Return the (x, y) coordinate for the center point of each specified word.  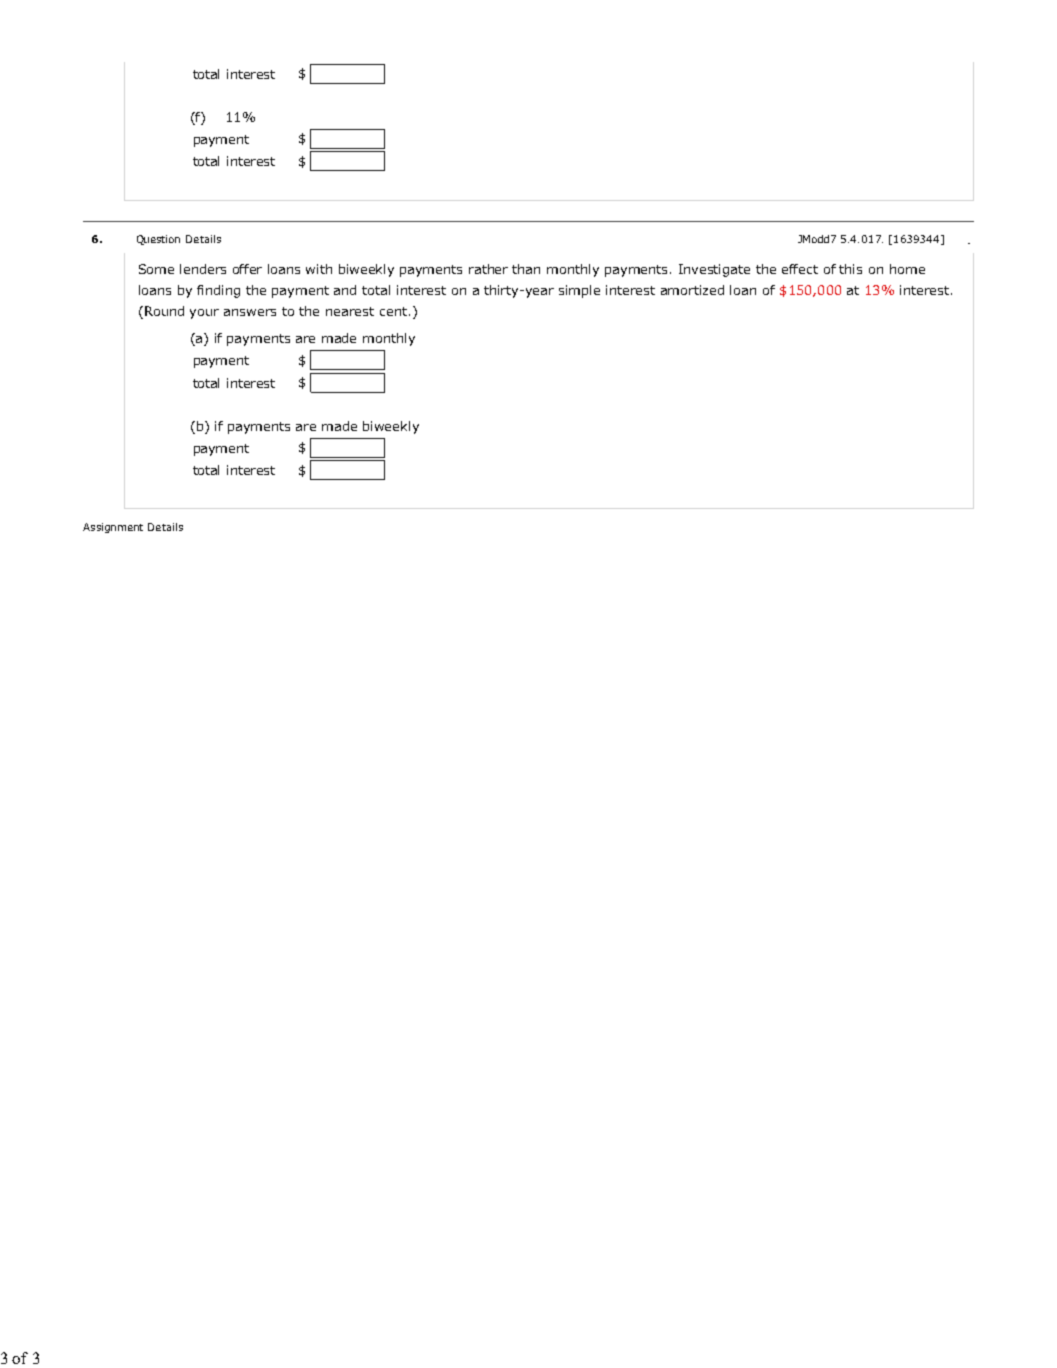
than (526, 269)
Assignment (113, 528)
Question (158, 240)
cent (395, 311)
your (204, 314)
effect (800, 269)
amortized (692, 290)
